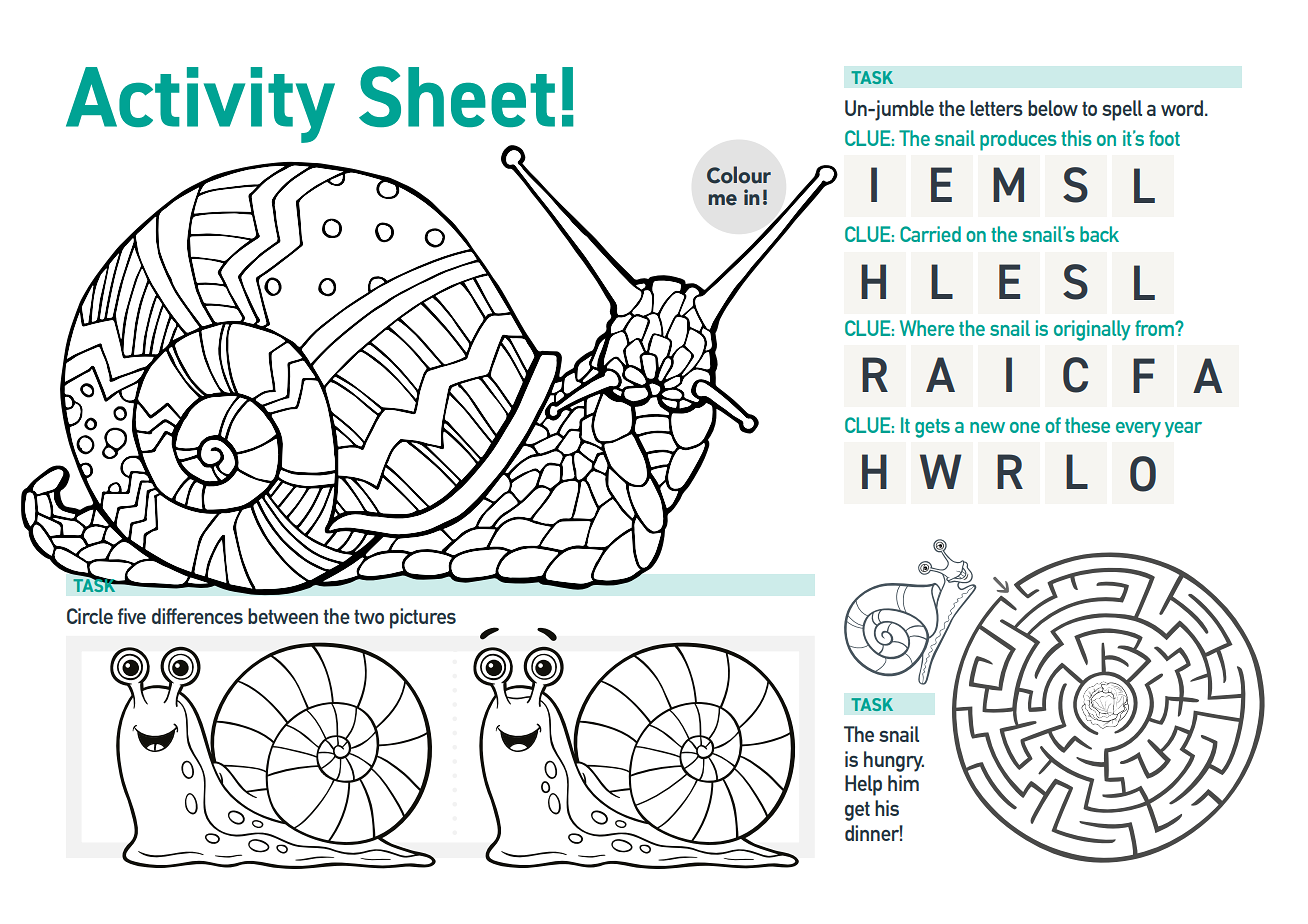 The image size is (1308, 924). What do you see at coordinates (1025, 427) in the screenshot?
I see `one` at bounding box center [1025, 427].
